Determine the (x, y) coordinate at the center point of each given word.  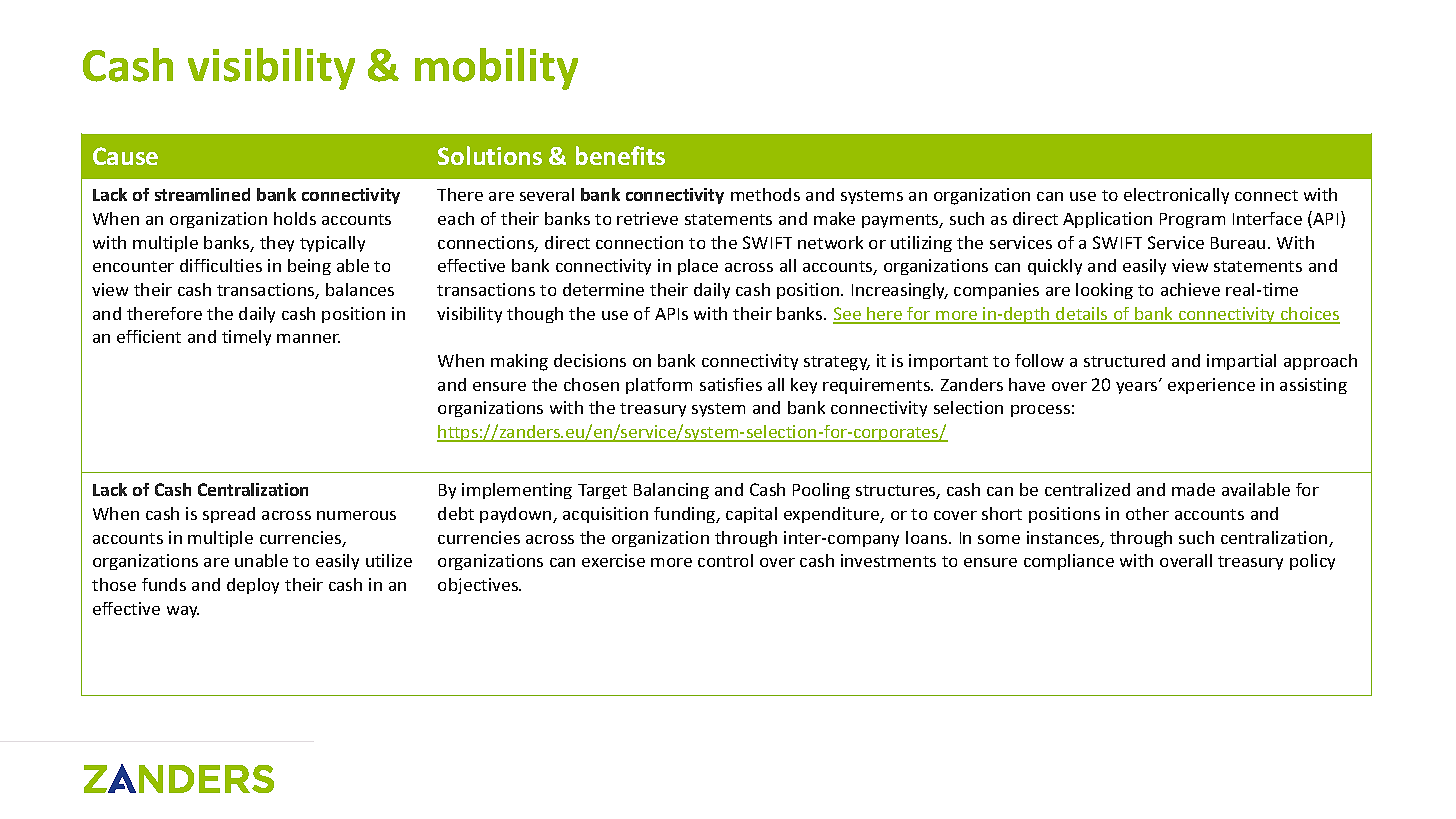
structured (1124, 360)
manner (308, 338)
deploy (253, 586)
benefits (620, 155)
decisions (590, 360)
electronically (1176, 196)
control (725, 560)
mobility (496, 69)
